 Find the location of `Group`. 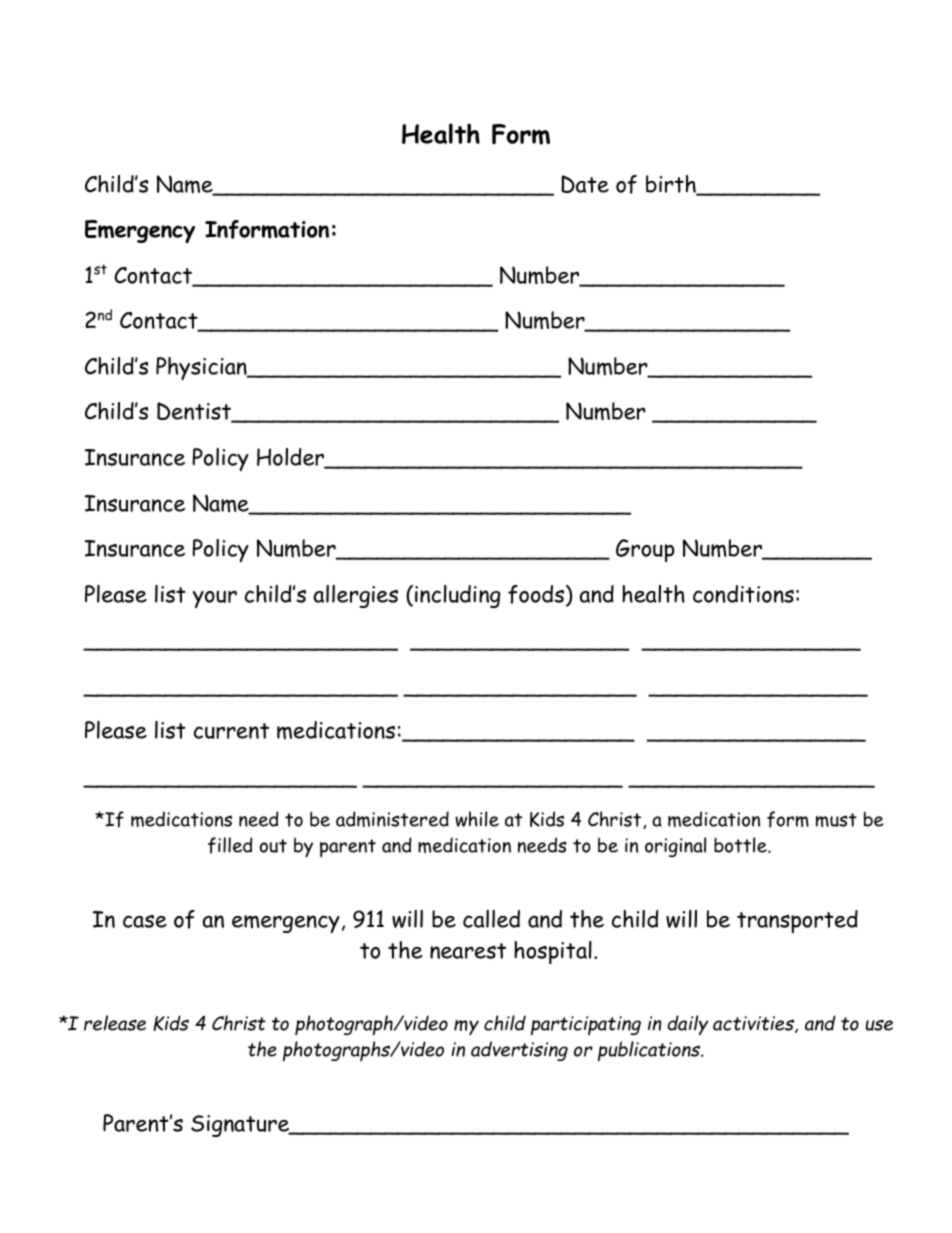

Group is located at coordinates (645, 550).
